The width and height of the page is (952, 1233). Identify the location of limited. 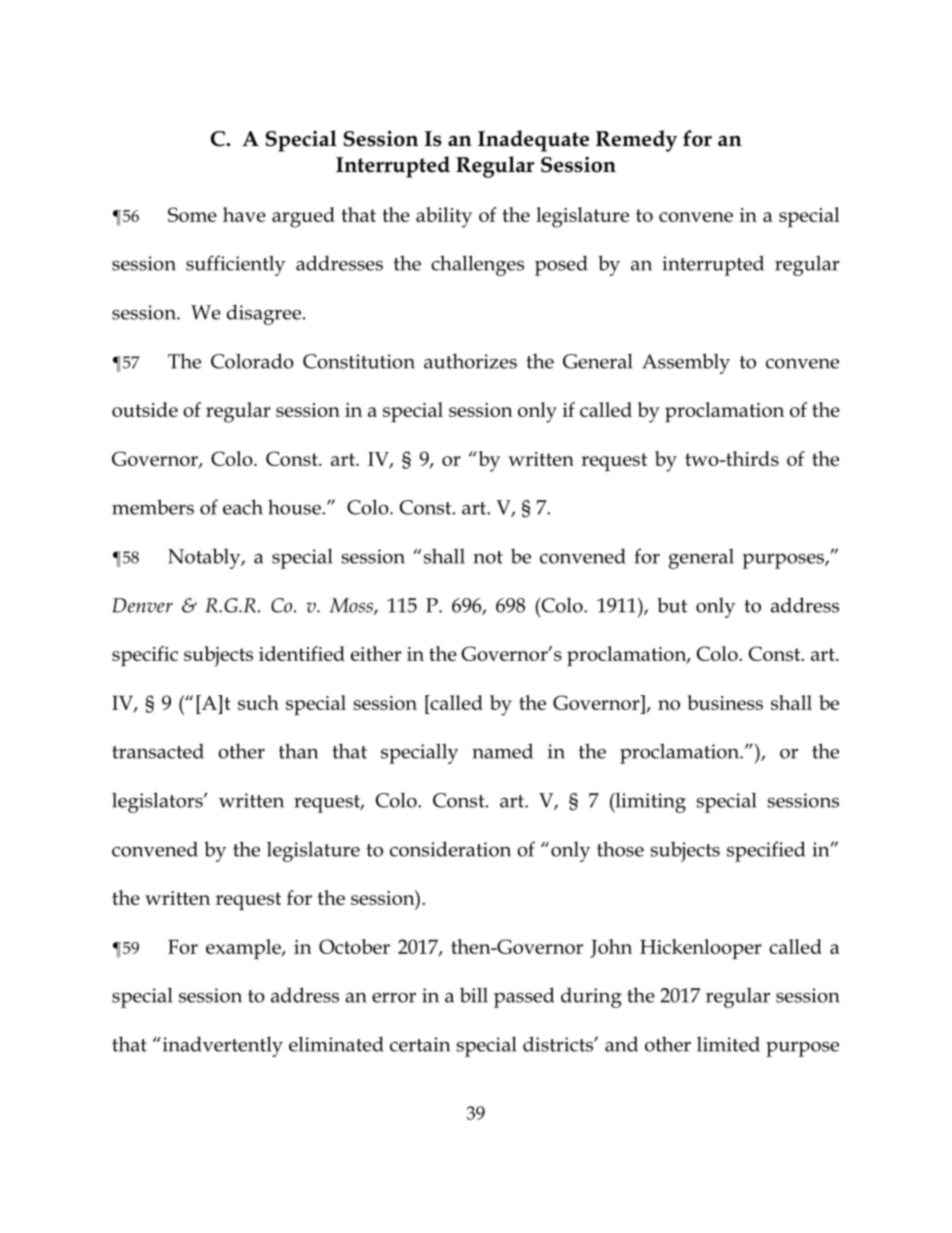
(728, 1044).
